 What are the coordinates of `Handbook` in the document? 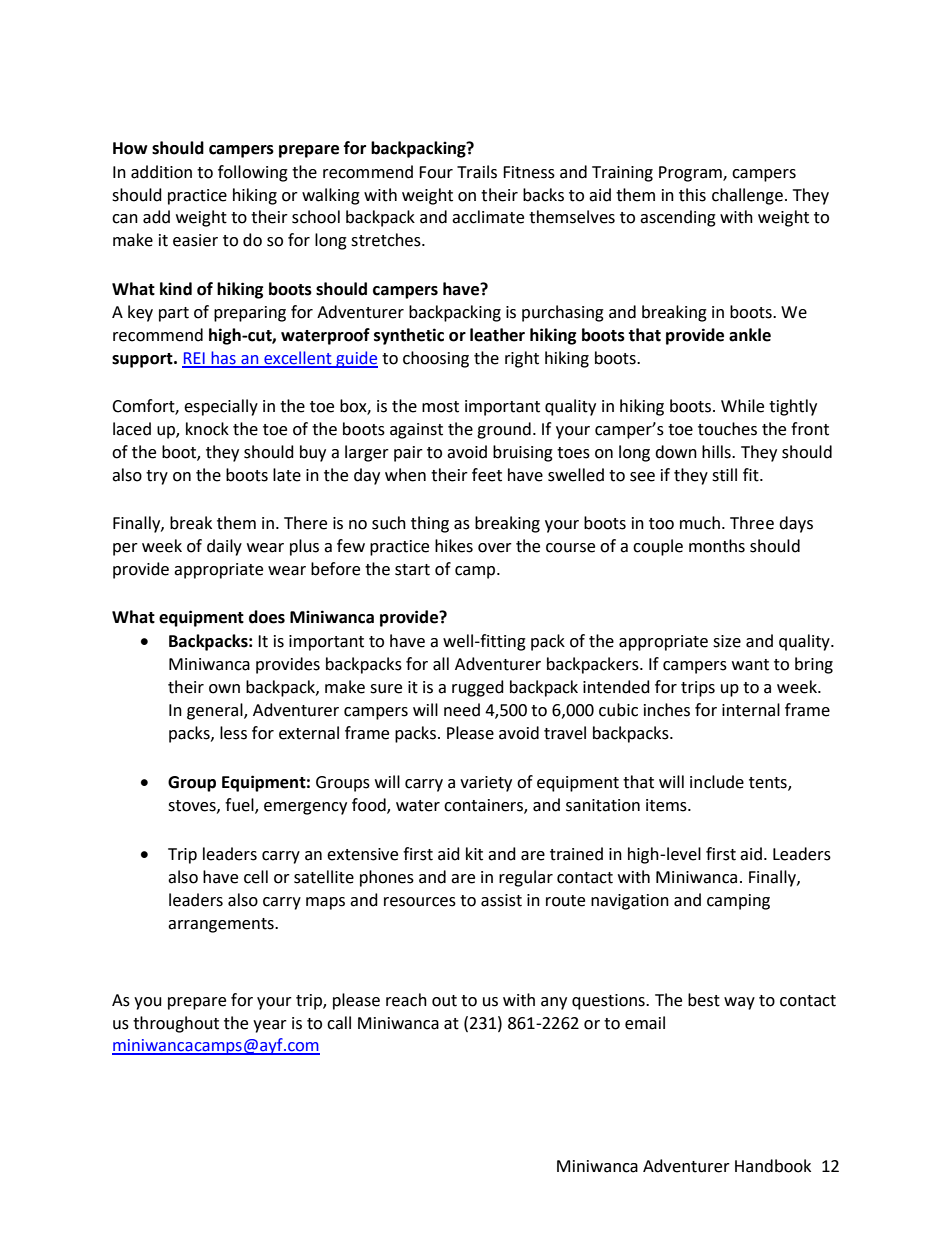 It's located at (773, 1166).
